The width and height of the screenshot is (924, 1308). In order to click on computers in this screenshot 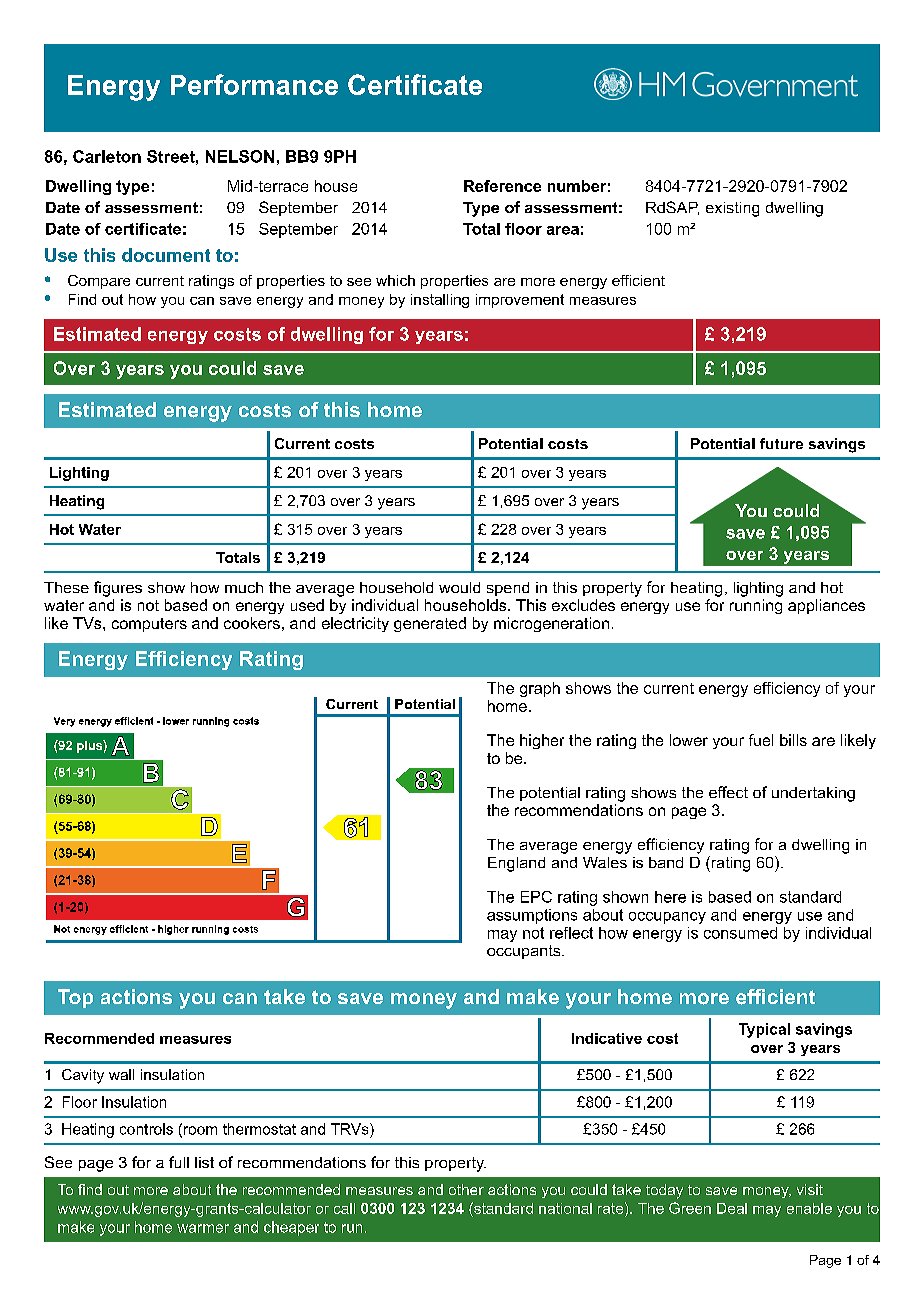, I will do `click(149, 625)`.
